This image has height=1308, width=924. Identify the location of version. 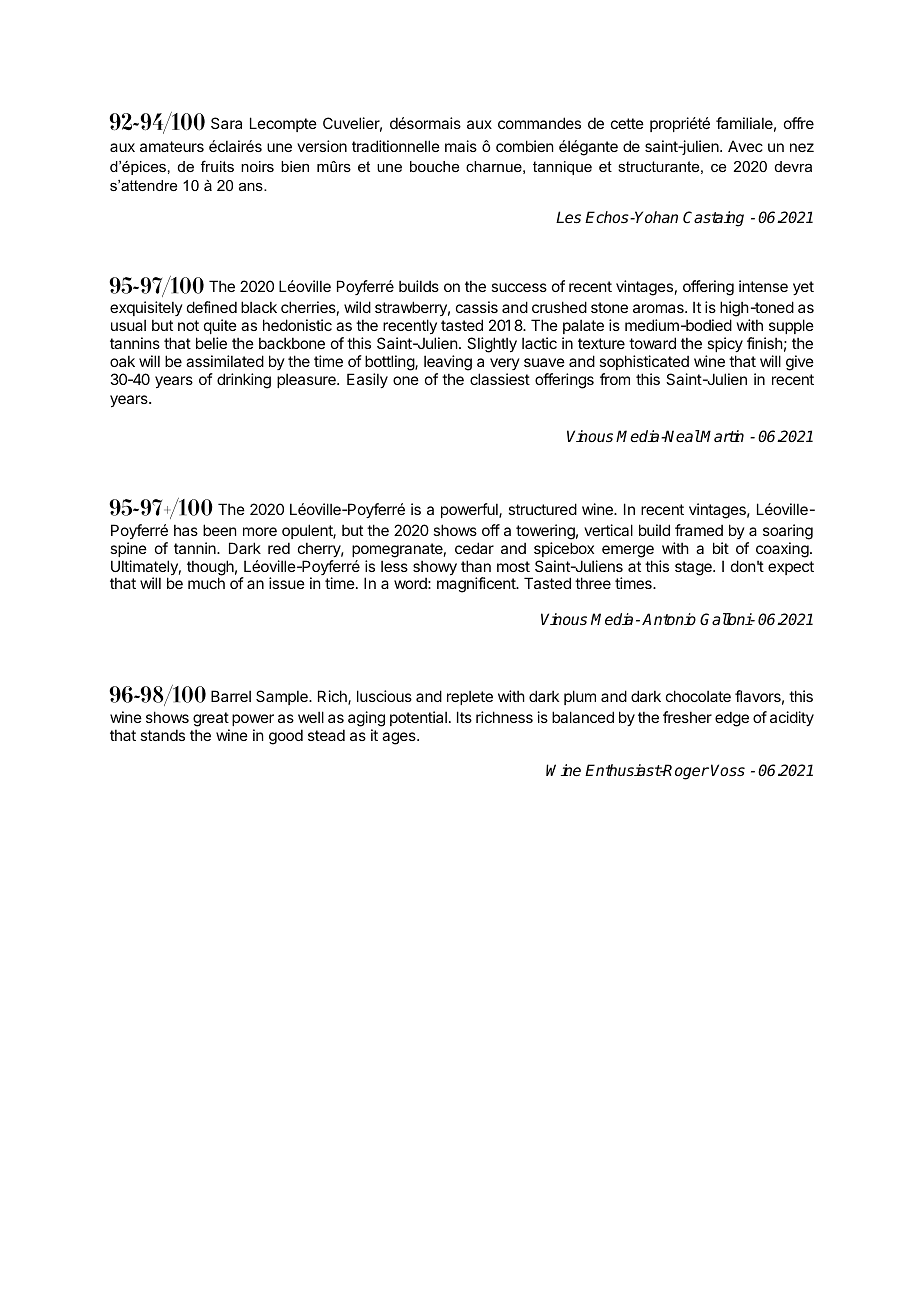
(322, 146).
